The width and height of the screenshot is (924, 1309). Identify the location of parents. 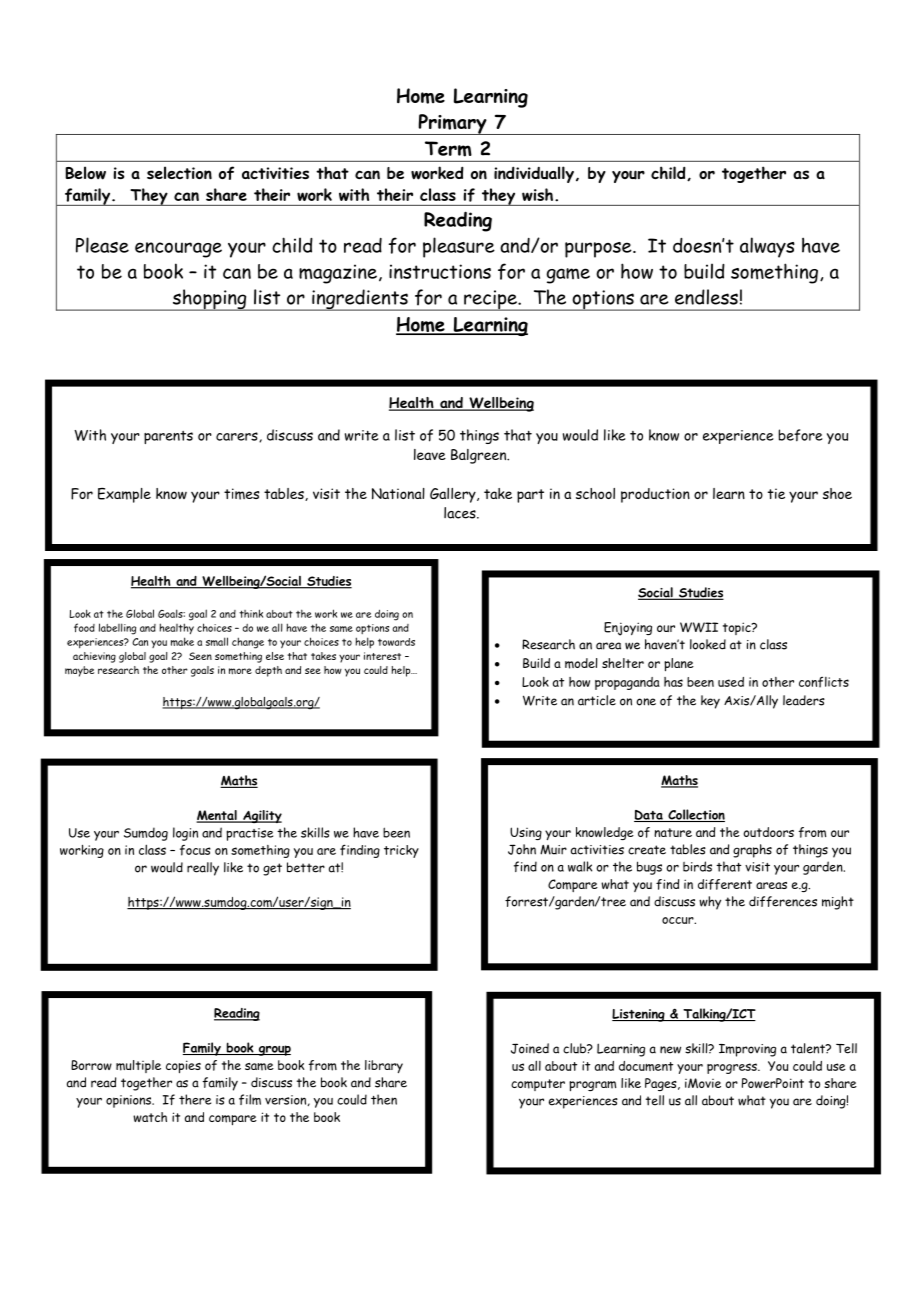
(168, 437).
